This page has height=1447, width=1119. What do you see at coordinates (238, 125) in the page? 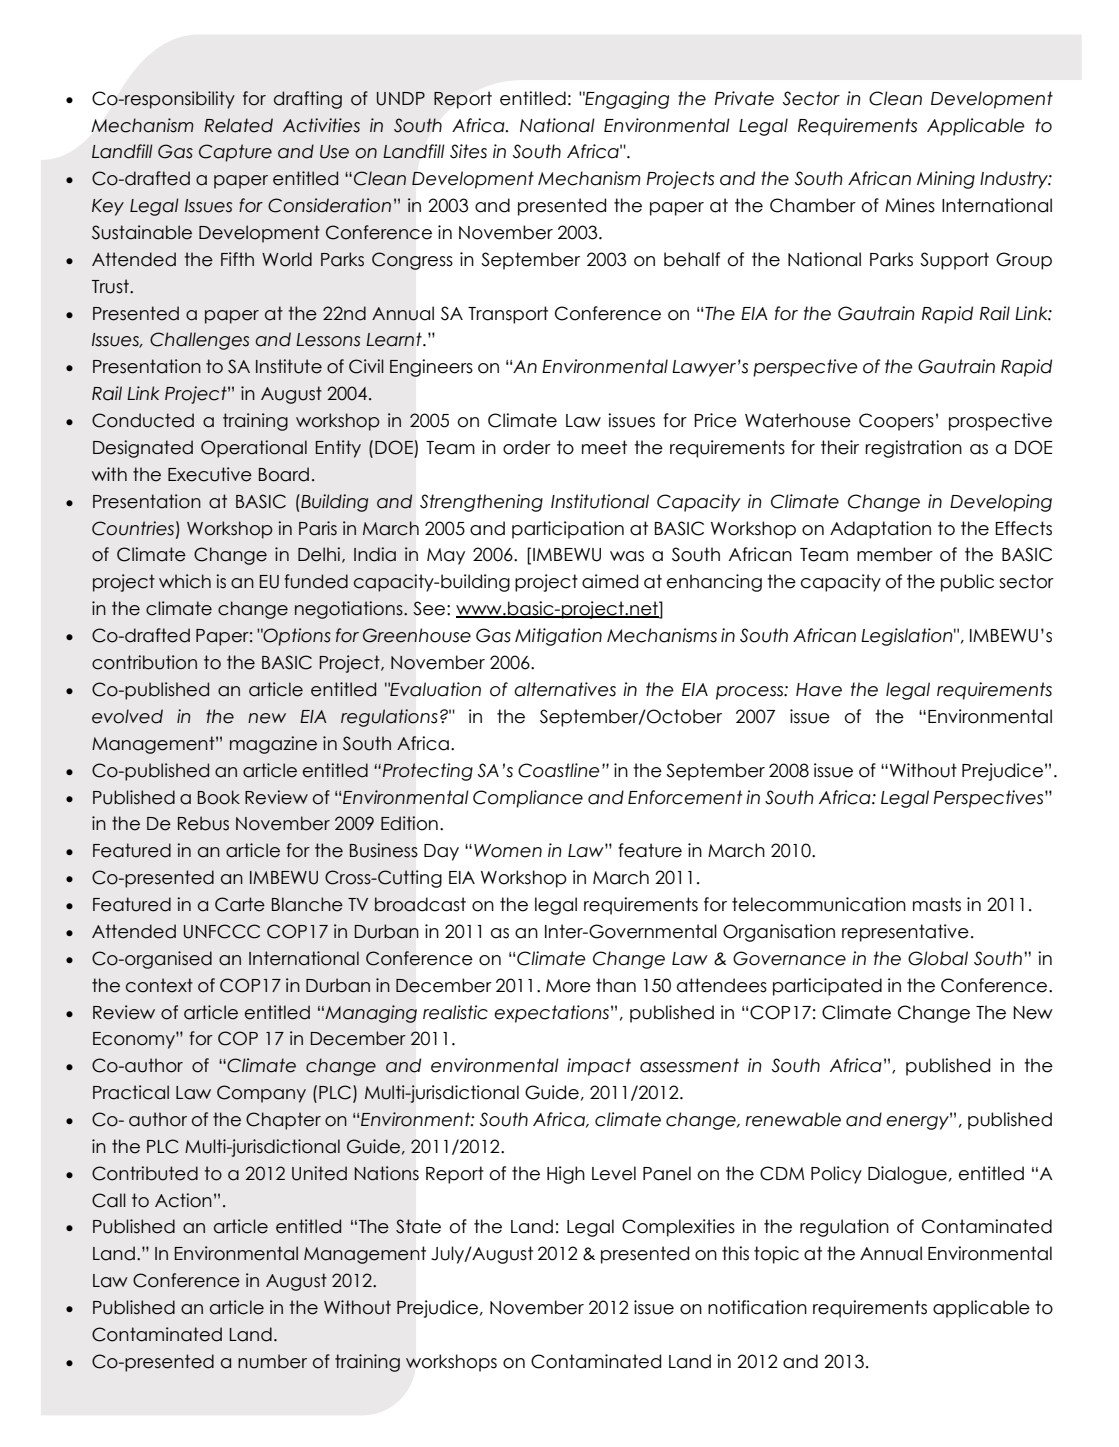
I see `Related` at bounding box center [238, 125].
